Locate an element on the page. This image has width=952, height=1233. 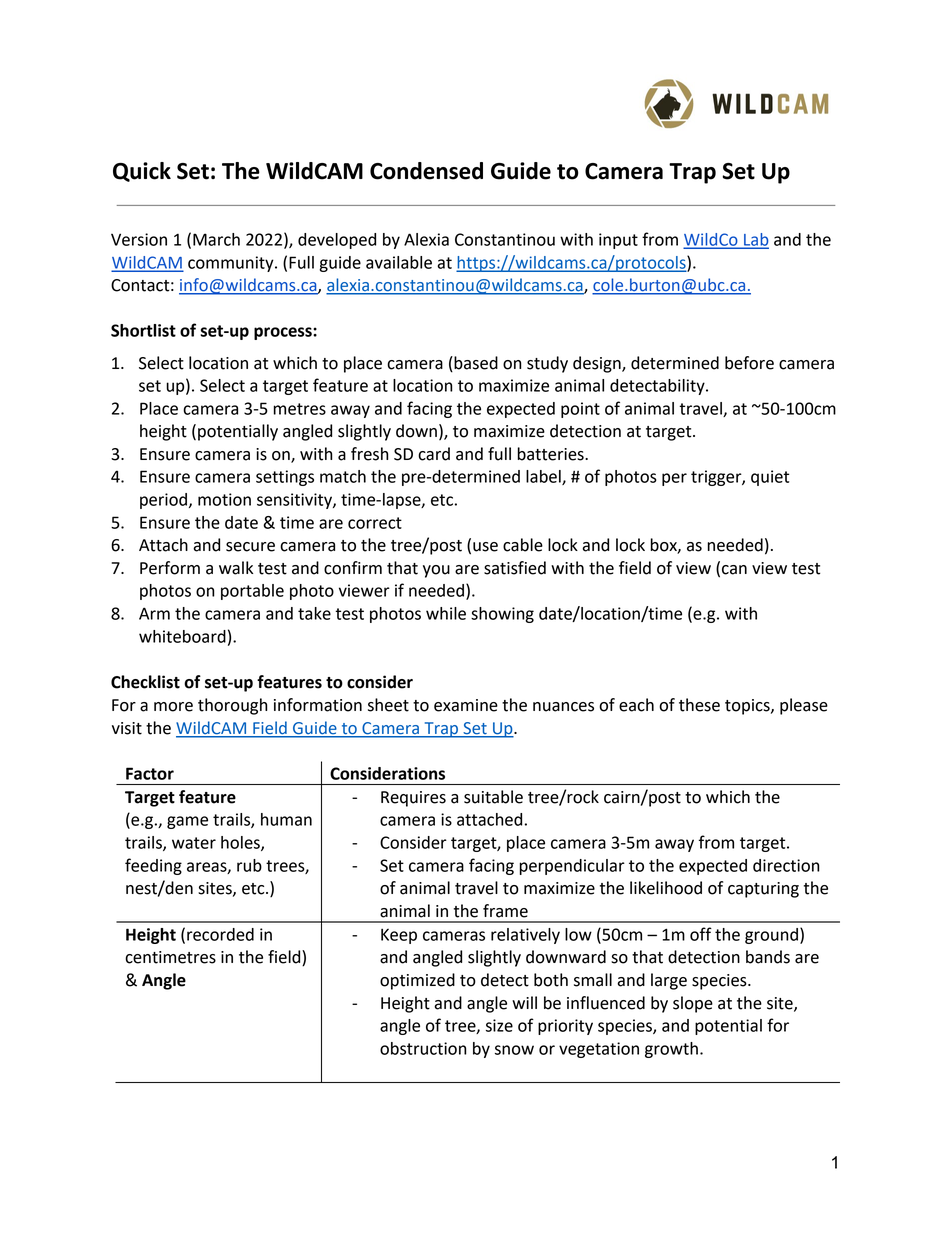
whiteboard is located at coordinates (182, 636).
